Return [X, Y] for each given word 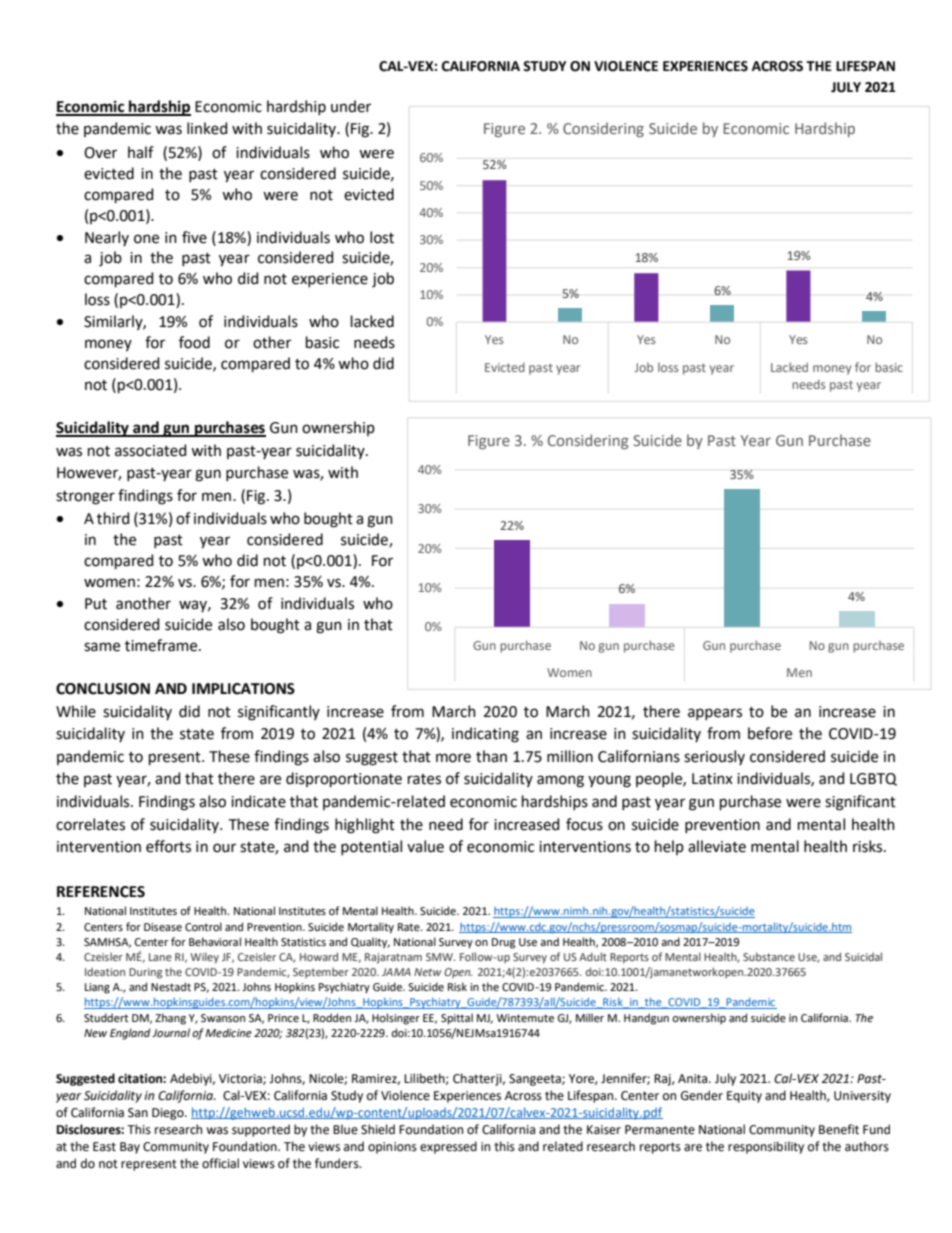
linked [207, 128]
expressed [448, 1147]
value [425, 846]
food [194, 342]
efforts [168, 846]
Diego [169, 1114]
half [141, 152]
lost [382, 237]
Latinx [712, 779]
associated [150, 450]
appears [715, 714]
